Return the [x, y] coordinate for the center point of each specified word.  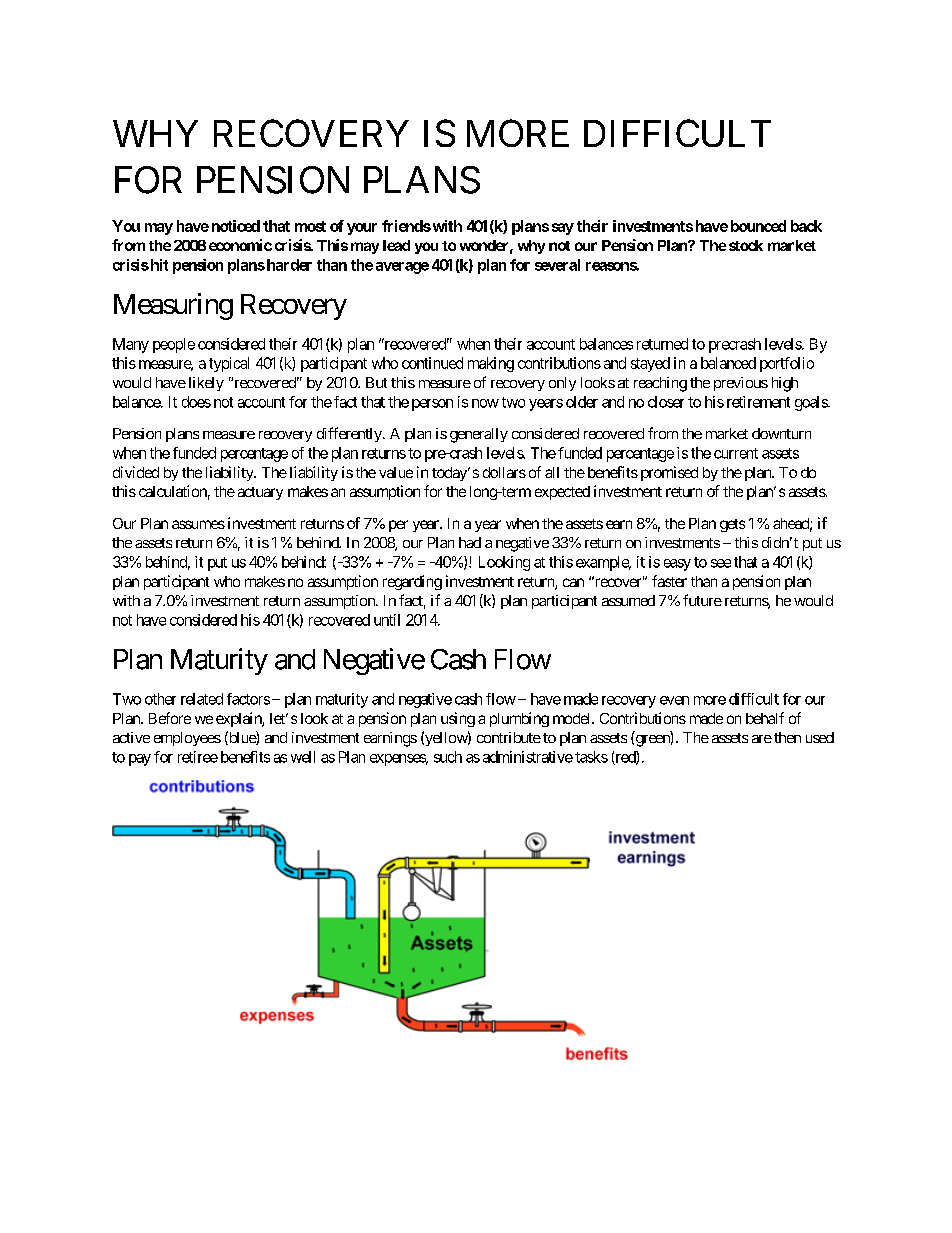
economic [240, 245]
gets [732, 525]
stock [746, 245]
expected [562, 493]
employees [187, 739]
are [762, 739]
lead [396, 245]
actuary [260, 493]
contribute [509, 737]
